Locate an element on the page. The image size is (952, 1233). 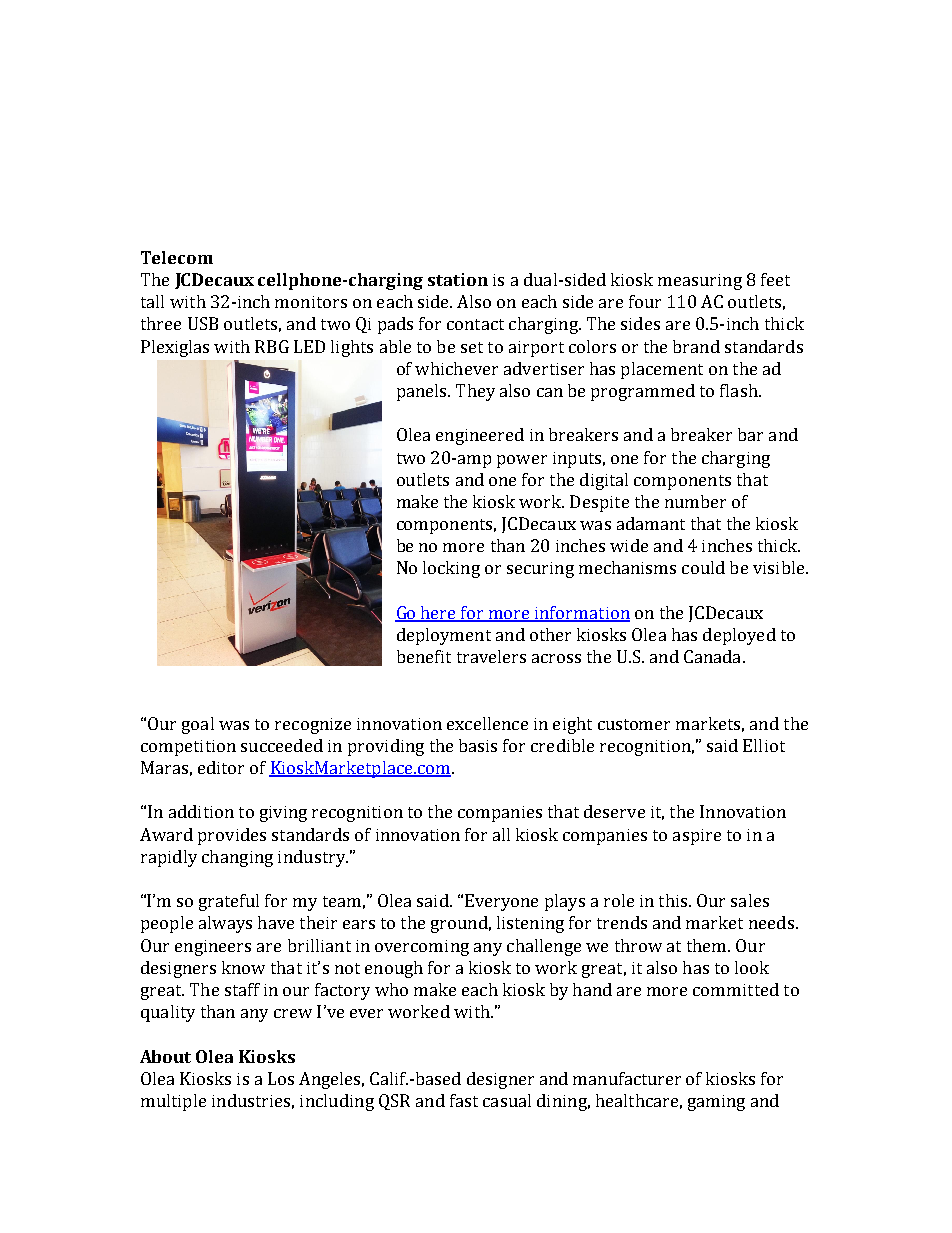
Telecom is located at coordinates (177, 257).
